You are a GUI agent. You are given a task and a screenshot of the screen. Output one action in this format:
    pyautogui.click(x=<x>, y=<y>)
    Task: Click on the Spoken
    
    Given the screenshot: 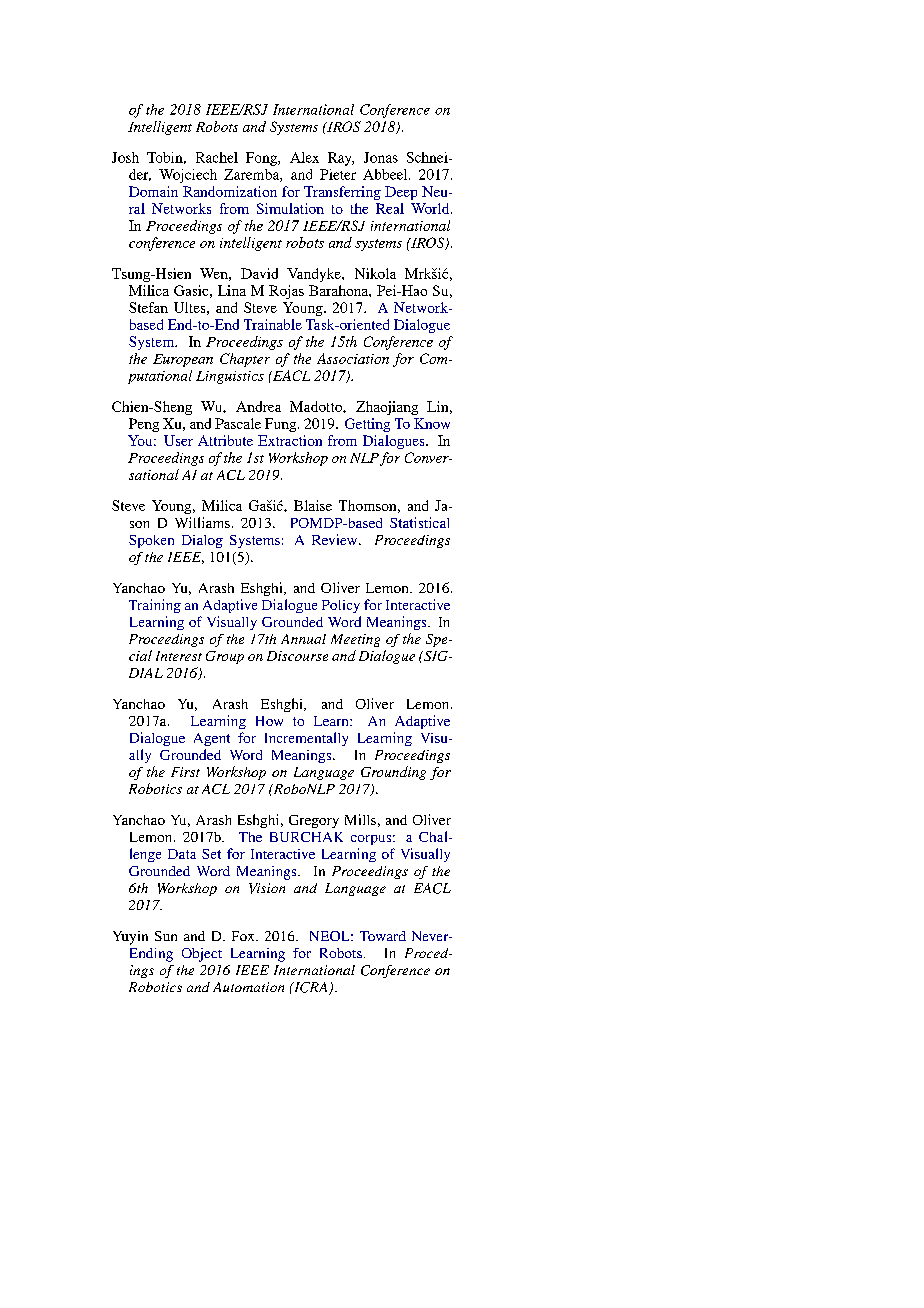 What is the action you would take?
    pyautogui.click(x=151, y=541)
